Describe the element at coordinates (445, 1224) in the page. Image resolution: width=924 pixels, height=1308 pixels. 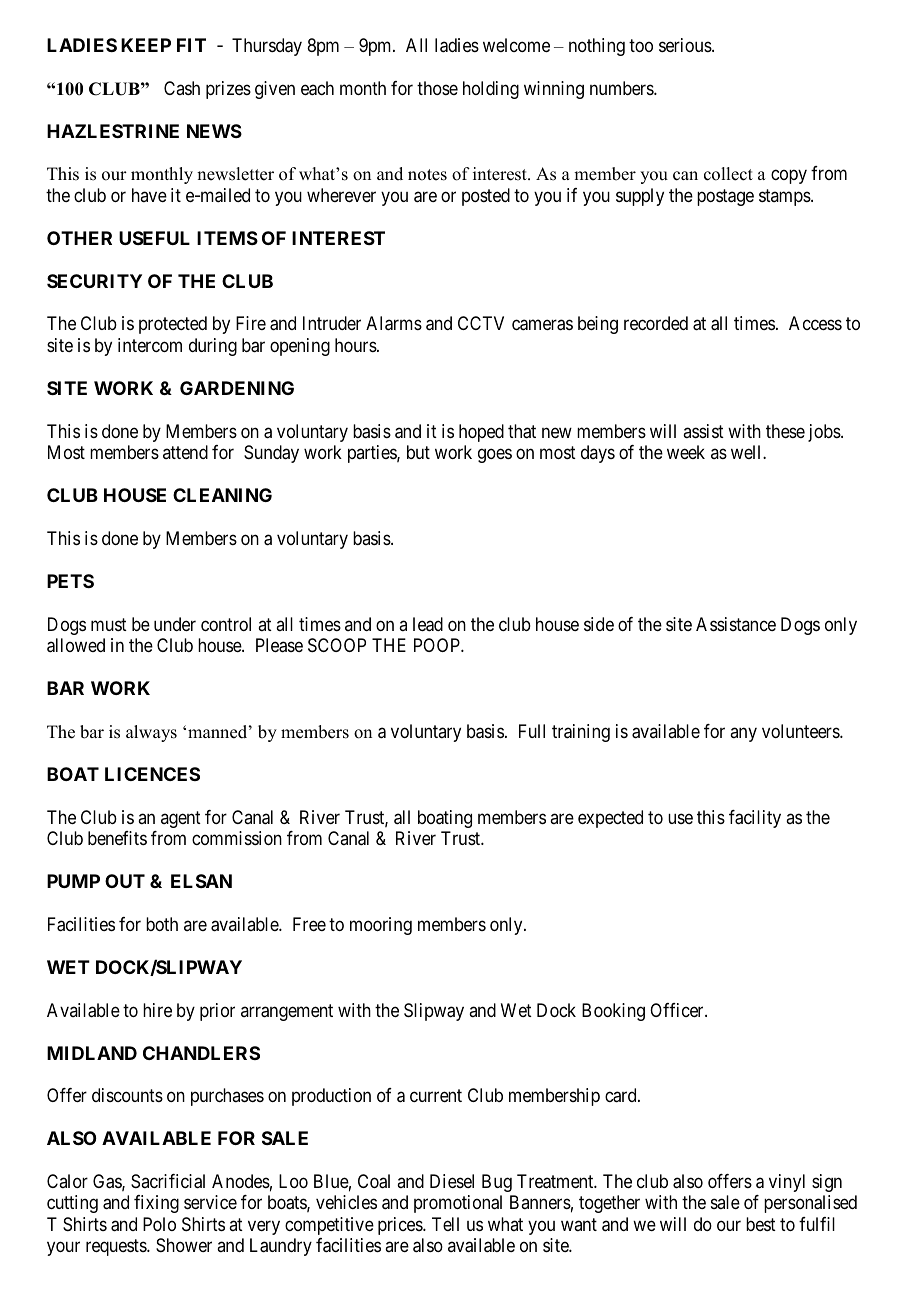
I see `Tell` at that location.
